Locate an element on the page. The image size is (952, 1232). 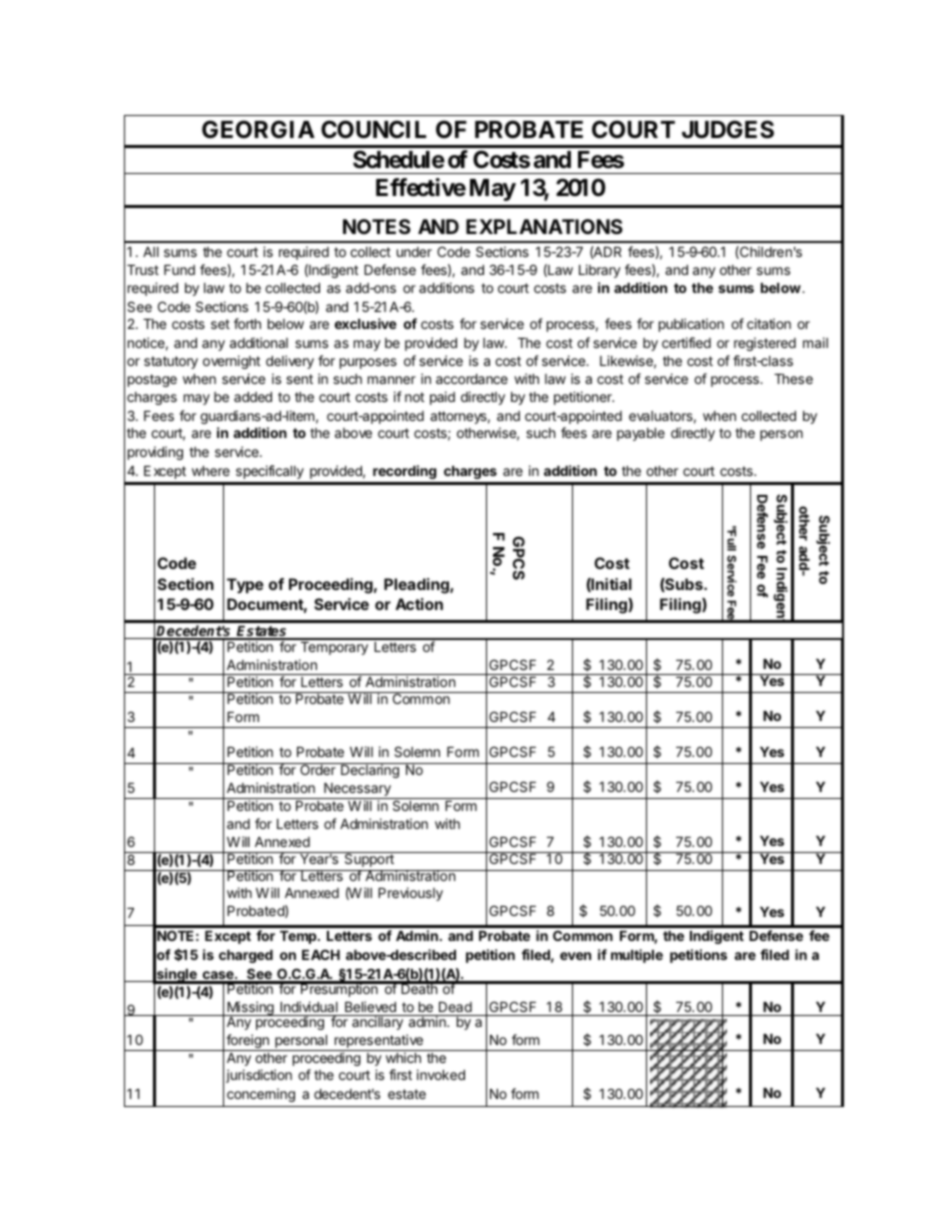
invoked is located at coordinates (441, 1074).
